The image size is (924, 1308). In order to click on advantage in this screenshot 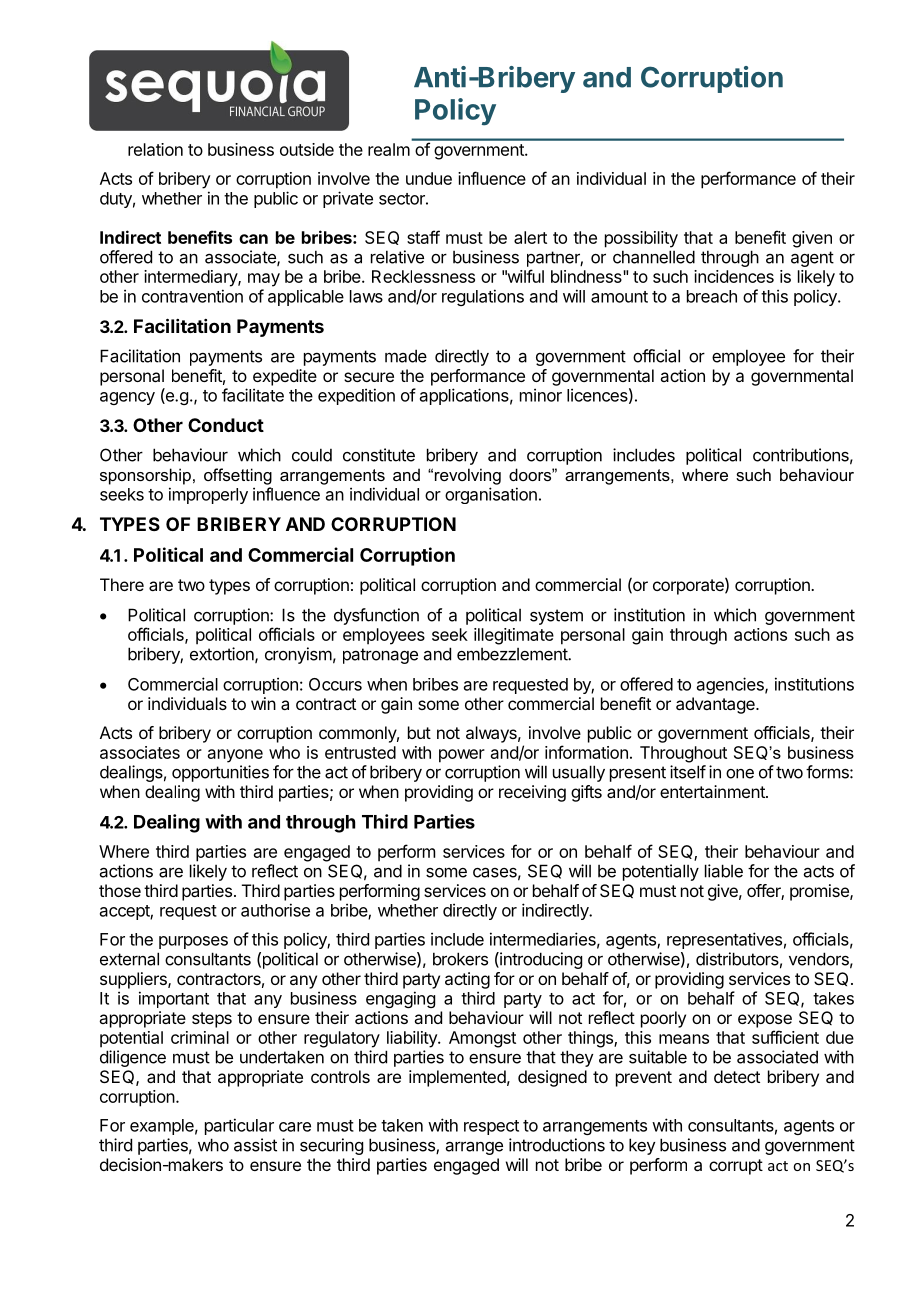, I will do `click(716, 705)`.
